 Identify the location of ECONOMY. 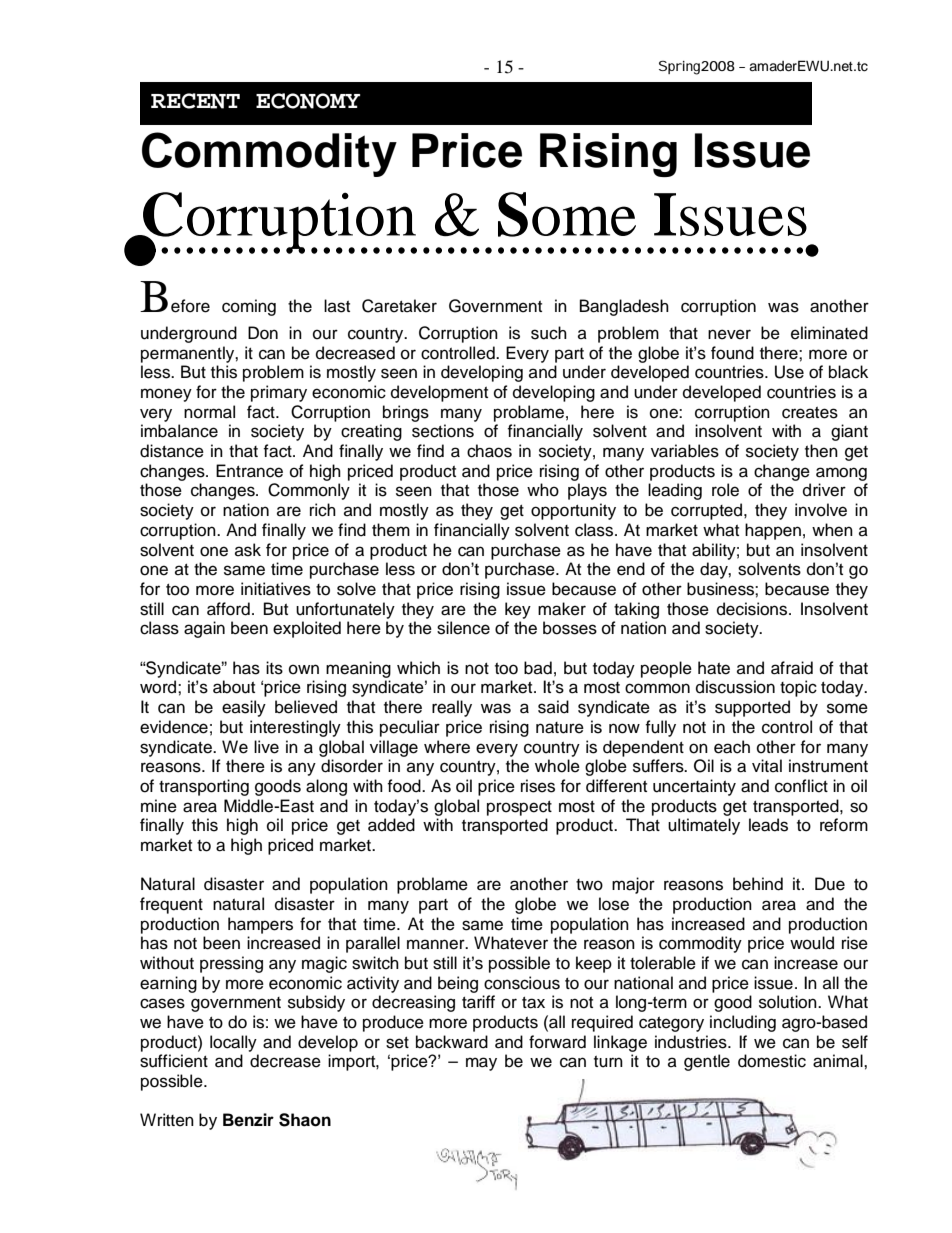
(308, 101).
